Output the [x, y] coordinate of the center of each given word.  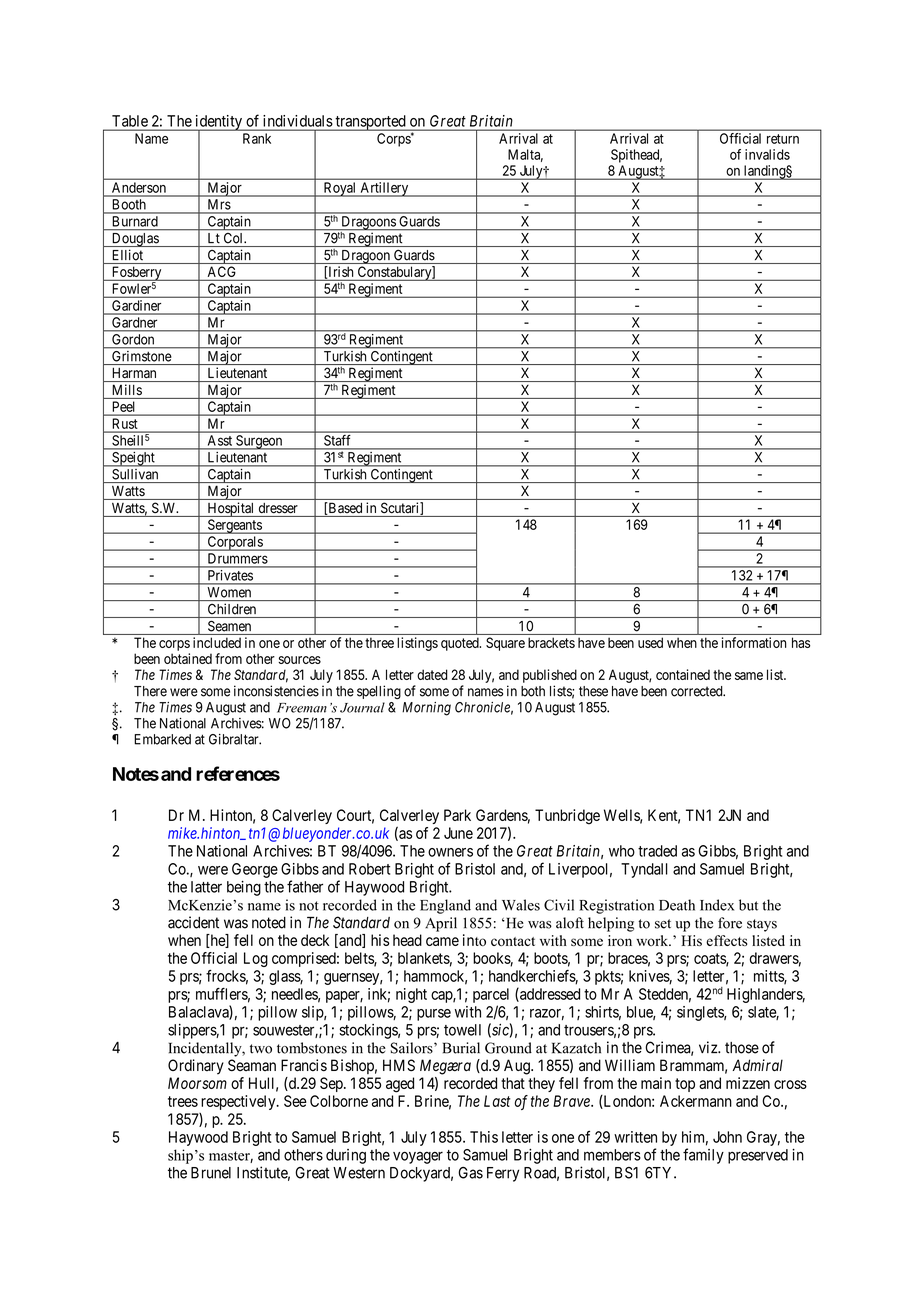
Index [717, 905]
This [484, 1137]
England [445, 906]
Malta [525, 155]
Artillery [384, 189]
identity [218, 123]
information [754, 642]
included [217, 642]
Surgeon [259, 442]
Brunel [211, 1173]
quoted [461, 644]
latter [206, 887]
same [749, 676]
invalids [767, 154]
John [727, 1137]
